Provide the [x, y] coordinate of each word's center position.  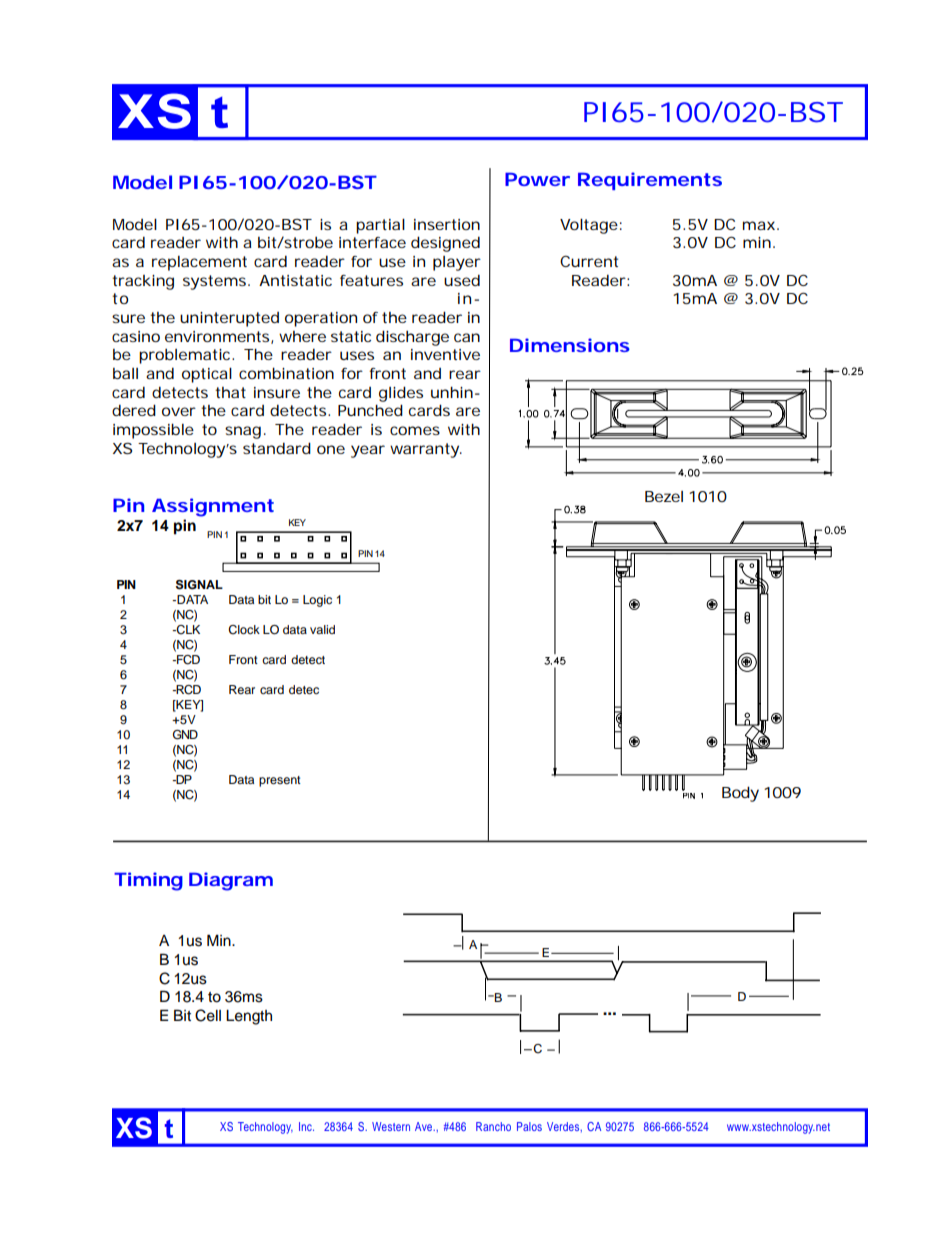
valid [322, 629]
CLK [187, 630]
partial [380, 226]
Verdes [564, 1127]
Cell [208, 1015]
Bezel [664, 496]
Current [589, 261]
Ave [425, 1126]
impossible [153, 431]
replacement [199, 263]
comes [415, 430]
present [280, 781]
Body [740, 794]
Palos [529, 1126]
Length [249, 1017]
